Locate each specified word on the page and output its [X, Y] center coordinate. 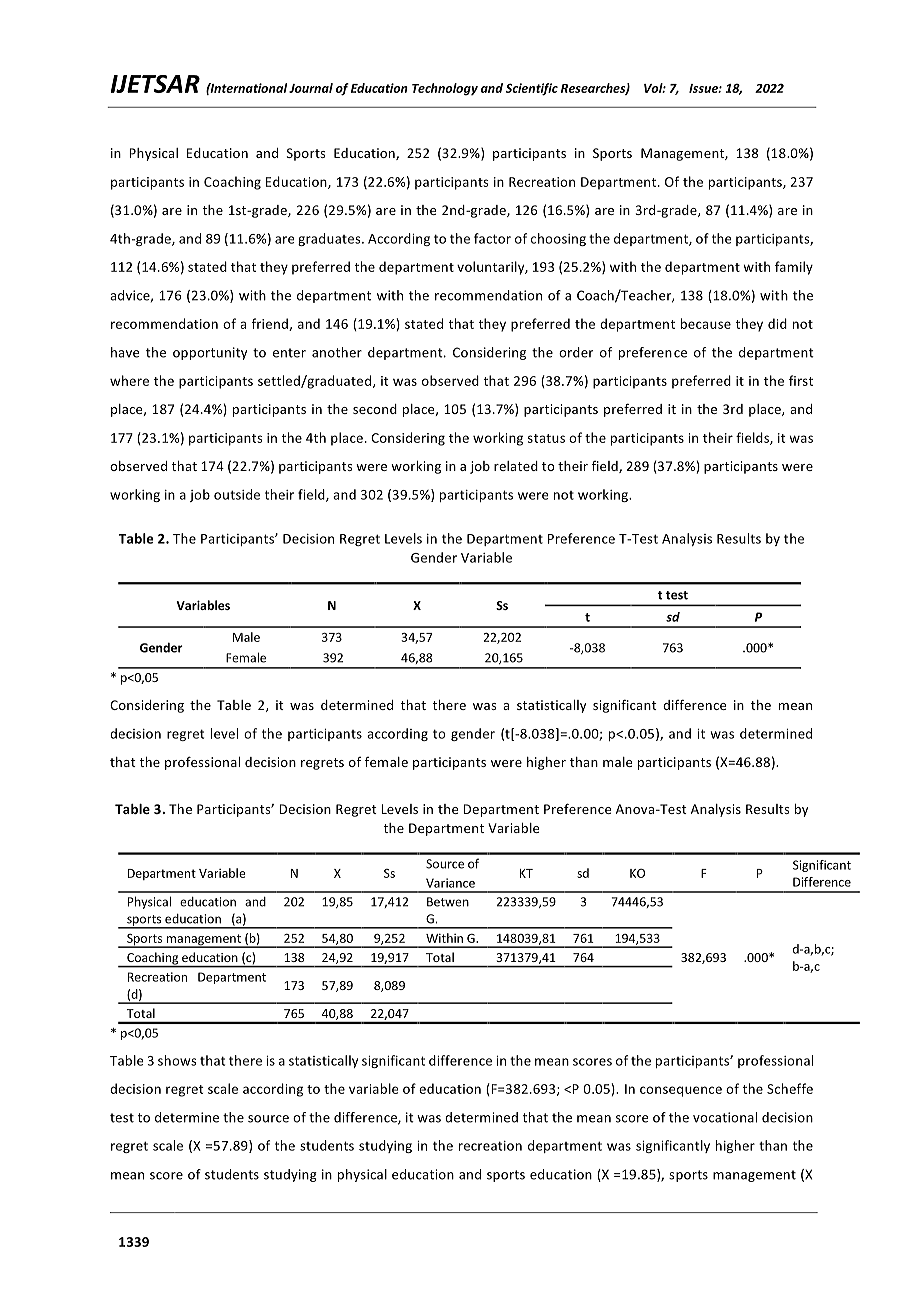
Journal [311, 88]
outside [237, 494]
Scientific [532, 89]
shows [177, 1060]
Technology [445, 89]
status [546, 438]
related [516, 466]
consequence [681, 1091]
